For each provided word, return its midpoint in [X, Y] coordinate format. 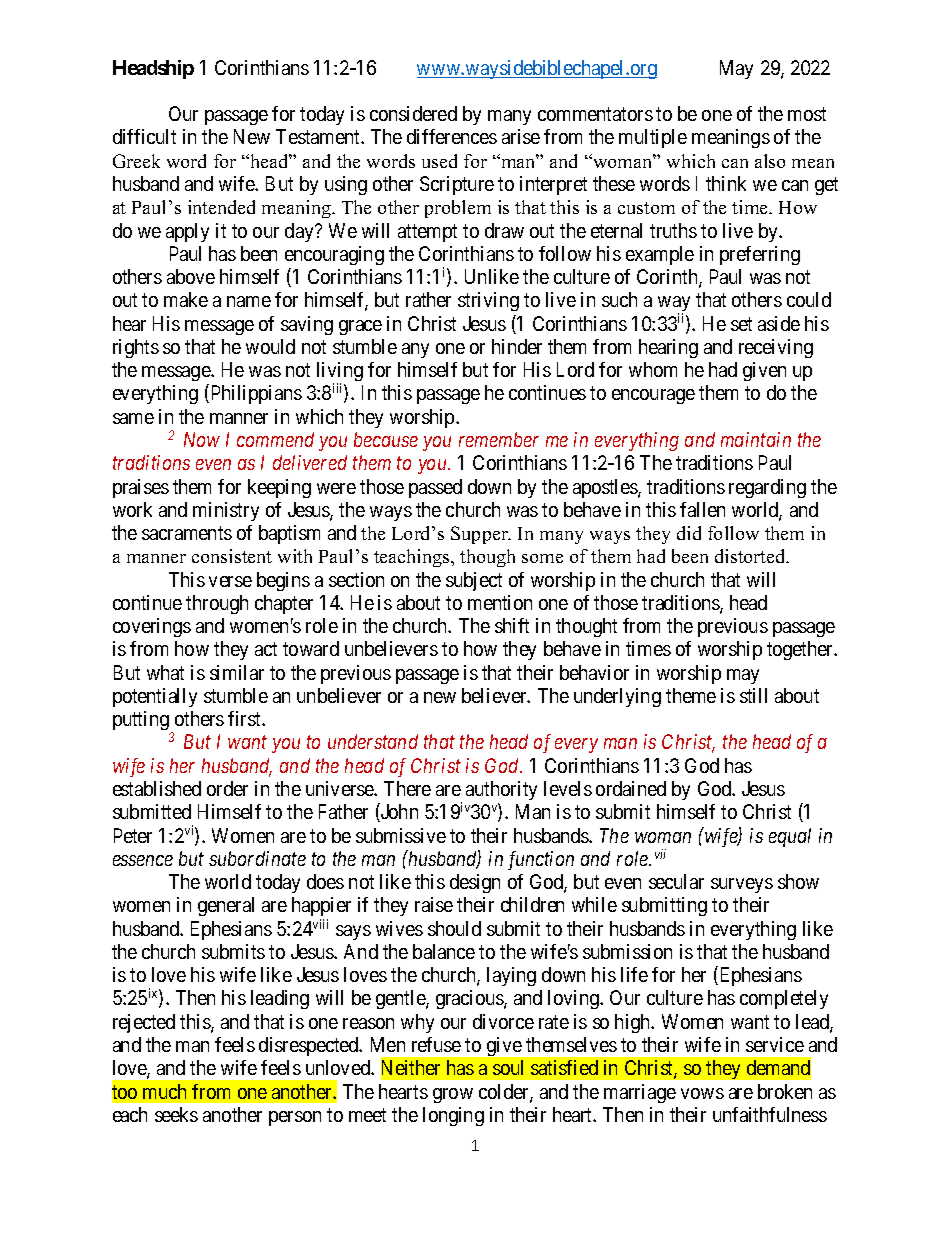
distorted [751, 556]
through [217, 604]
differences [452, 136]
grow [453, 1095]
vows [702, 1093]
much [164, 1091]
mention [500, 602]
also [770, 161]
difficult [144, 136]
